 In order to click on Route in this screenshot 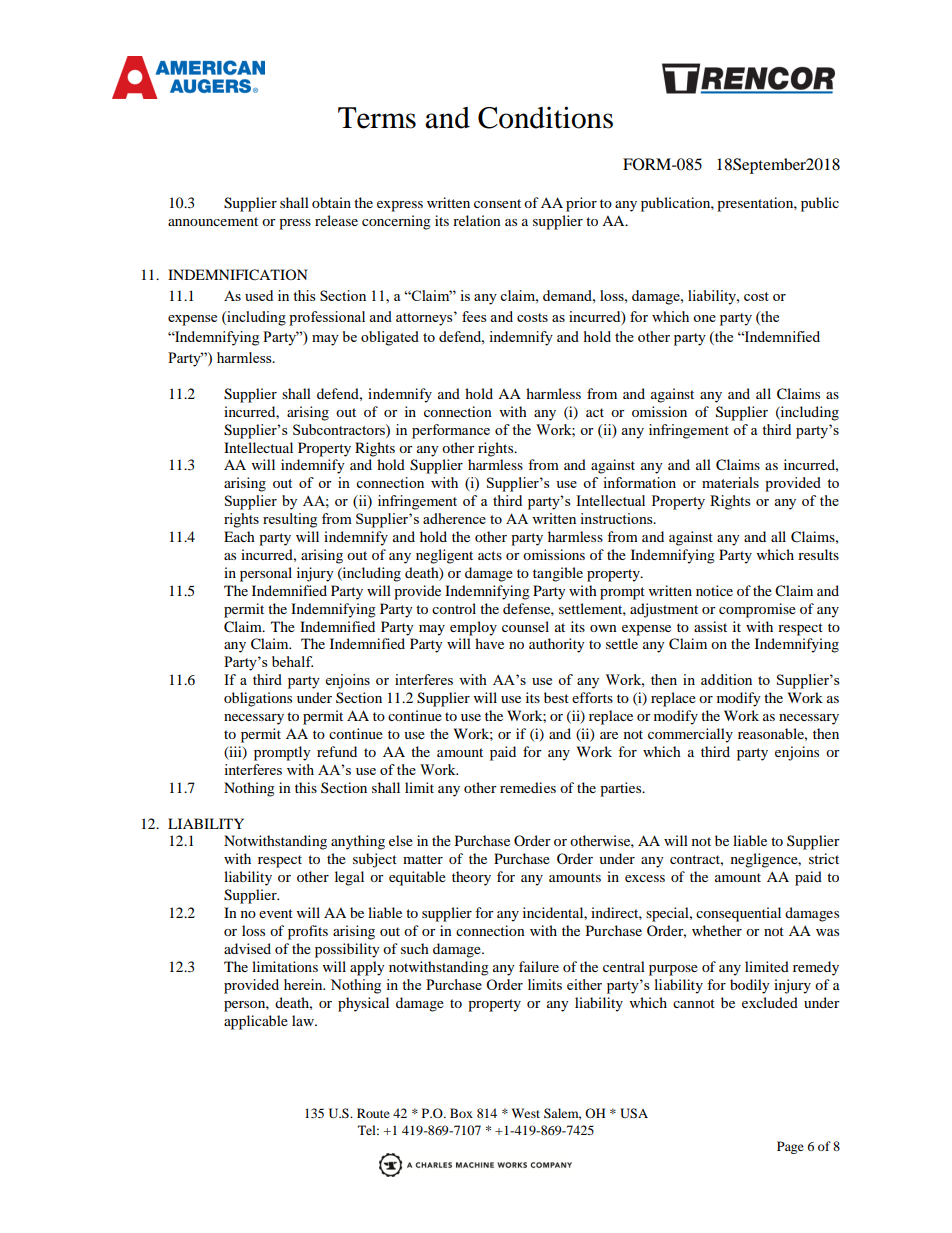, I will do `click(373, 1113)`.
